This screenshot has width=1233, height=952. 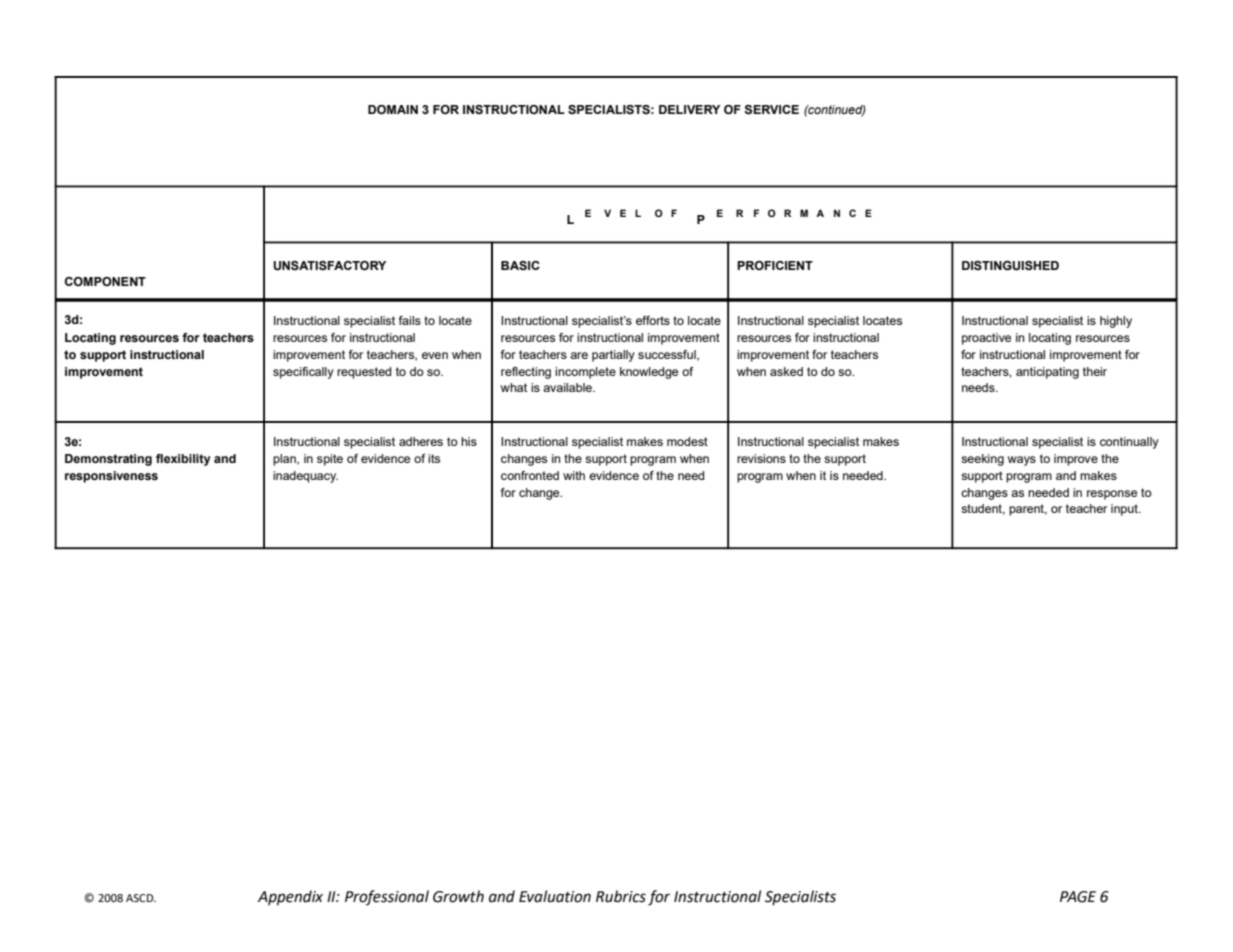 I want to click on input, so click(x=1125, y=510).
